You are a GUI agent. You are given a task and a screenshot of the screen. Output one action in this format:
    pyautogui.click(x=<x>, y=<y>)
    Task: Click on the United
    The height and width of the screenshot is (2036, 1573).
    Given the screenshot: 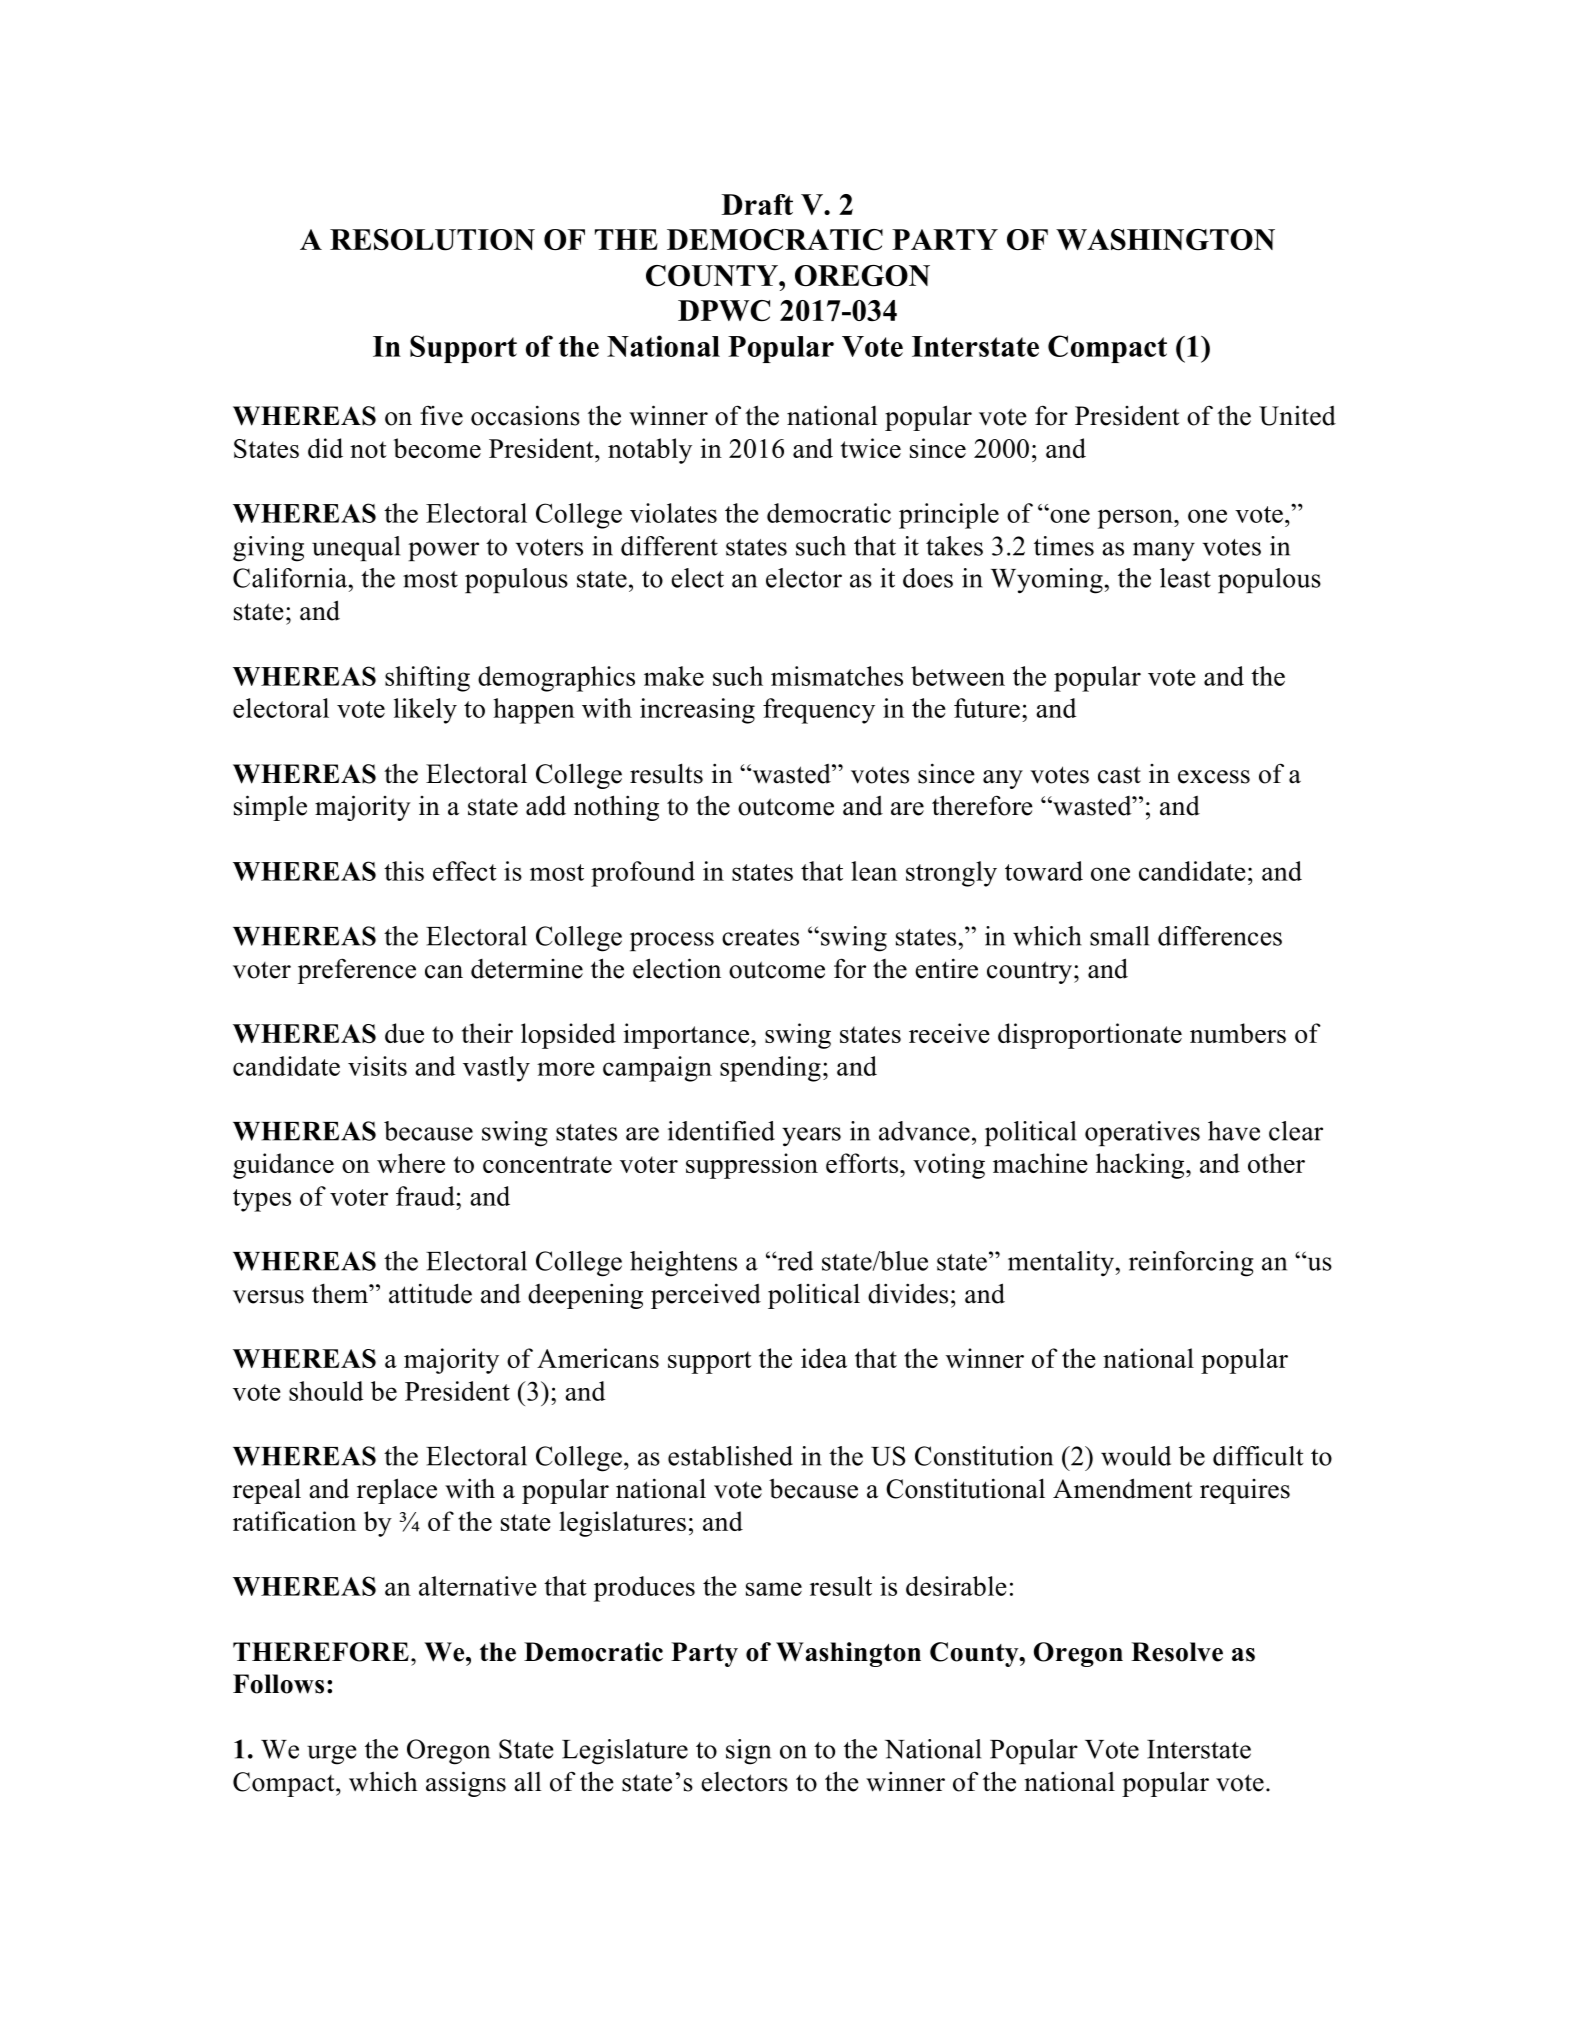 What is the action you would take?
    pyautogui.click(x=1297, y=415)
